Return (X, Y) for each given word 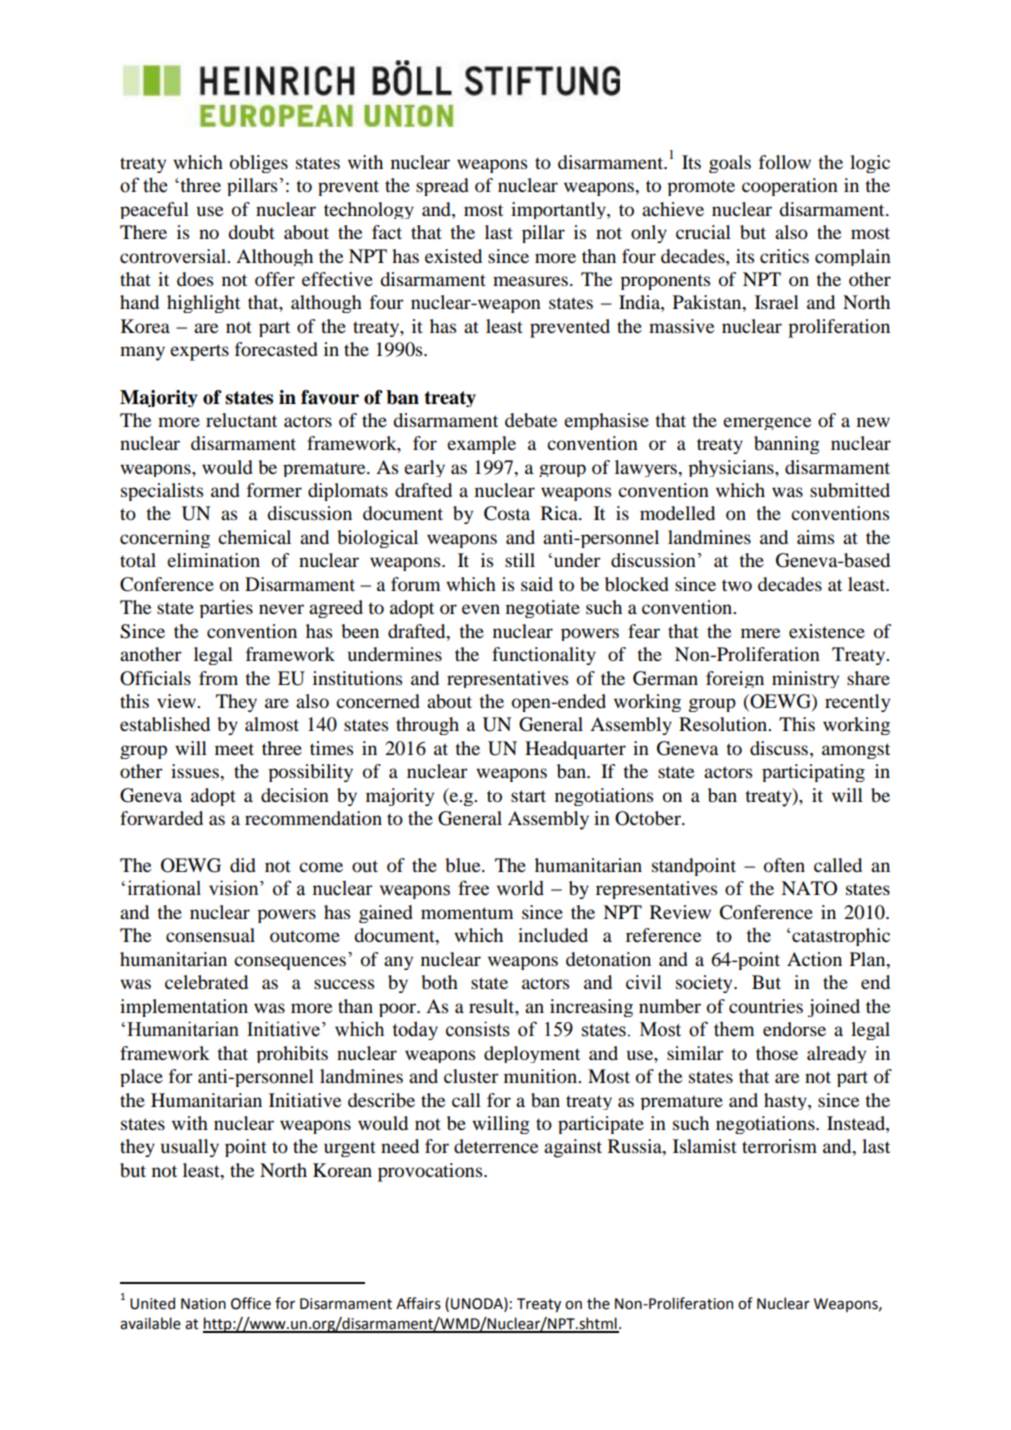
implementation (184, 1008)
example (481, 445)
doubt (251, 232)
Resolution (724, 724)
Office (251, 1303)
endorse (794, 1029)
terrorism (779, 1146)
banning (787, 445)
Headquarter (575, 750)
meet (234, 749)
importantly (559, 210)
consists (478, 1029)
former (274, 490)
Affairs (418, 1303)
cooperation (790, 187)
